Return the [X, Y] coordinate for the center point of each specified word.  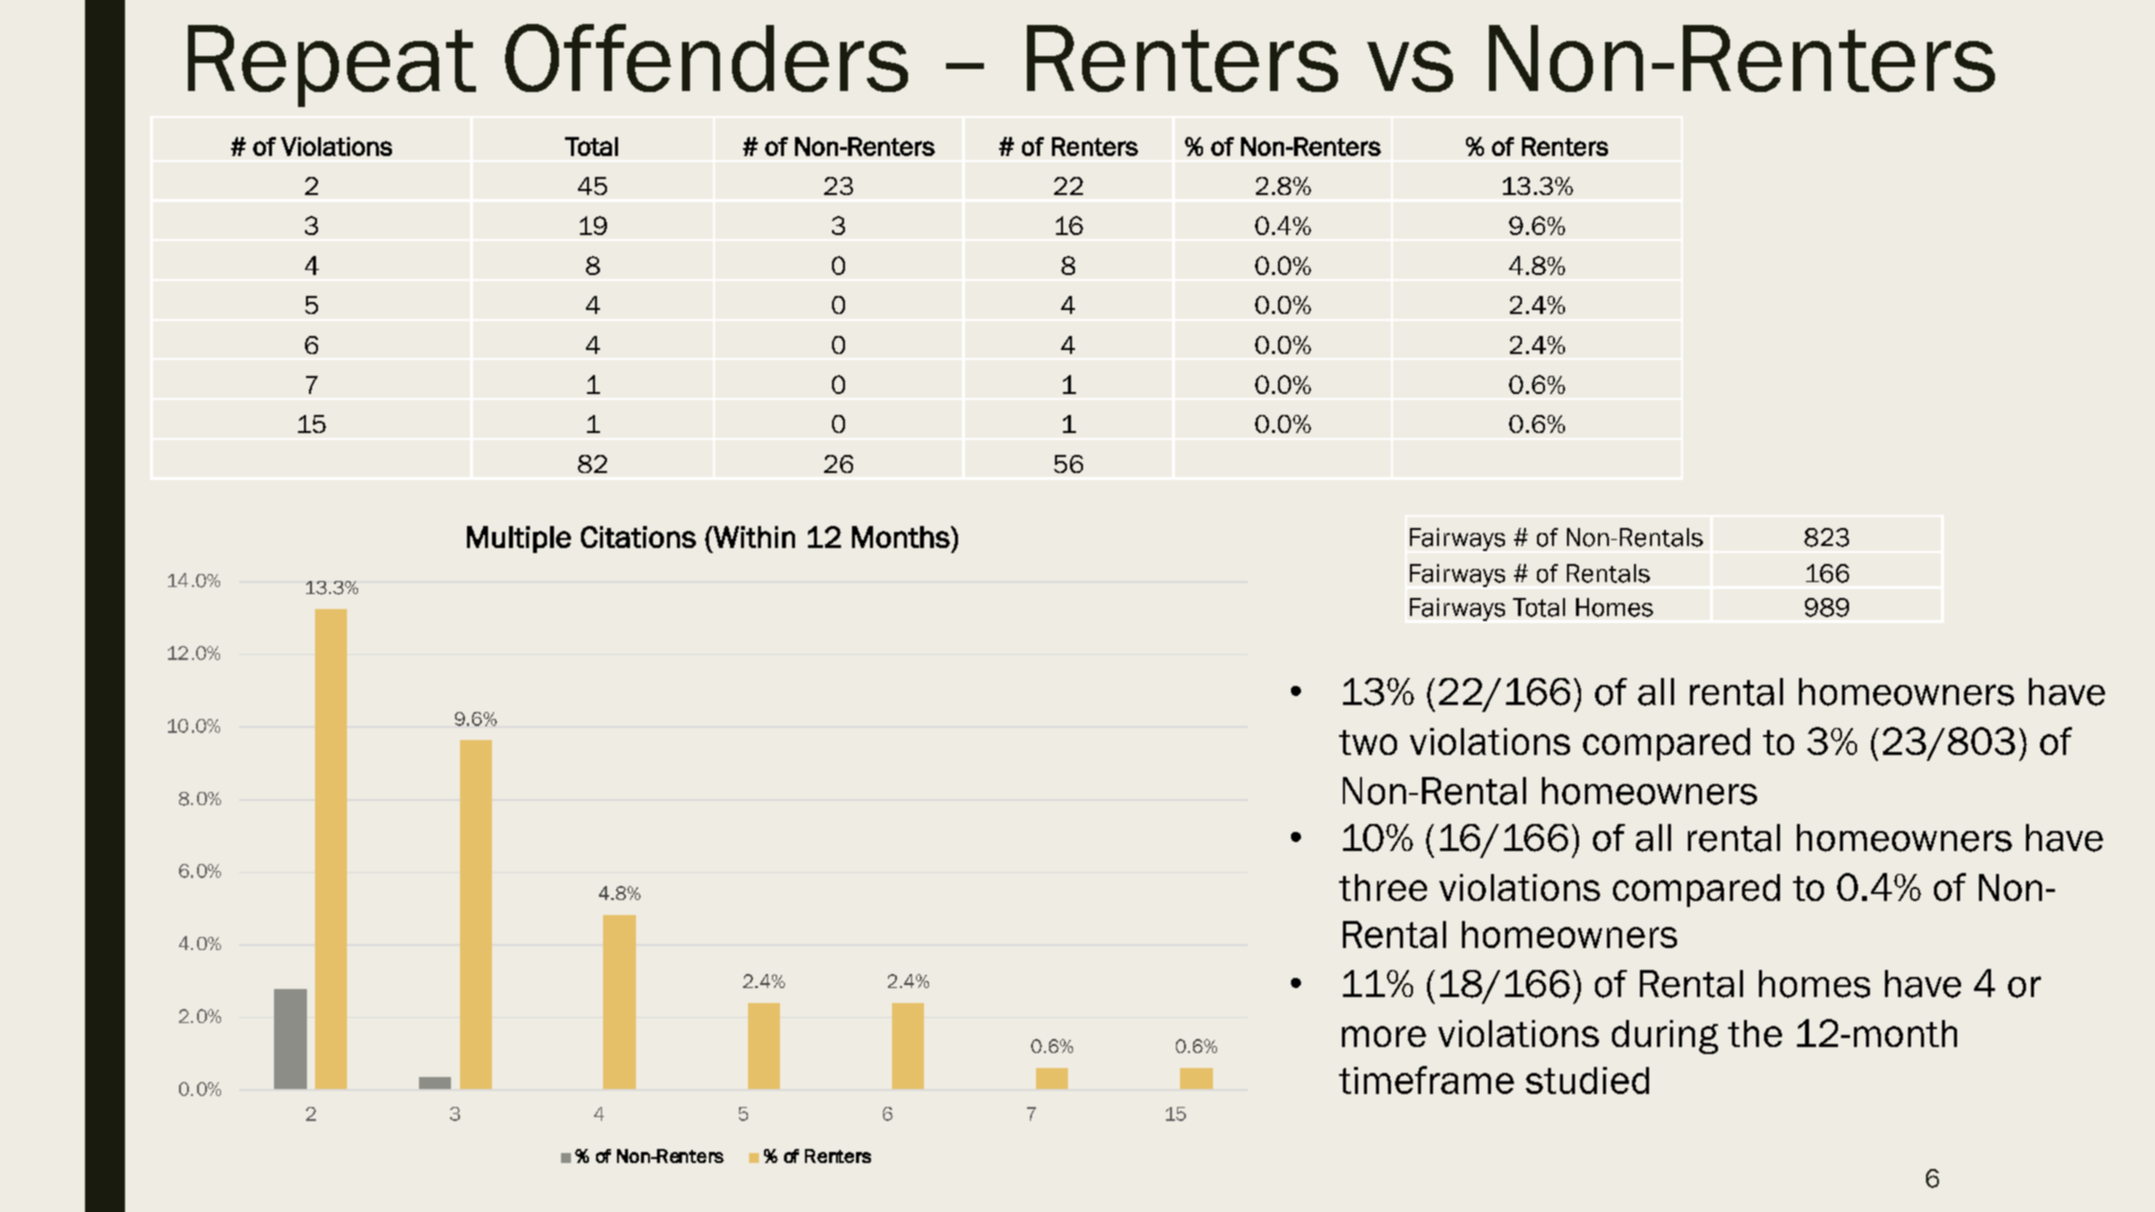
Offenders [706, 58]
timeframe [1426, 1080]
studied [1587, 1080]
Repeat [332, 66]
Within [753, 537]
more [1384, 1036]
